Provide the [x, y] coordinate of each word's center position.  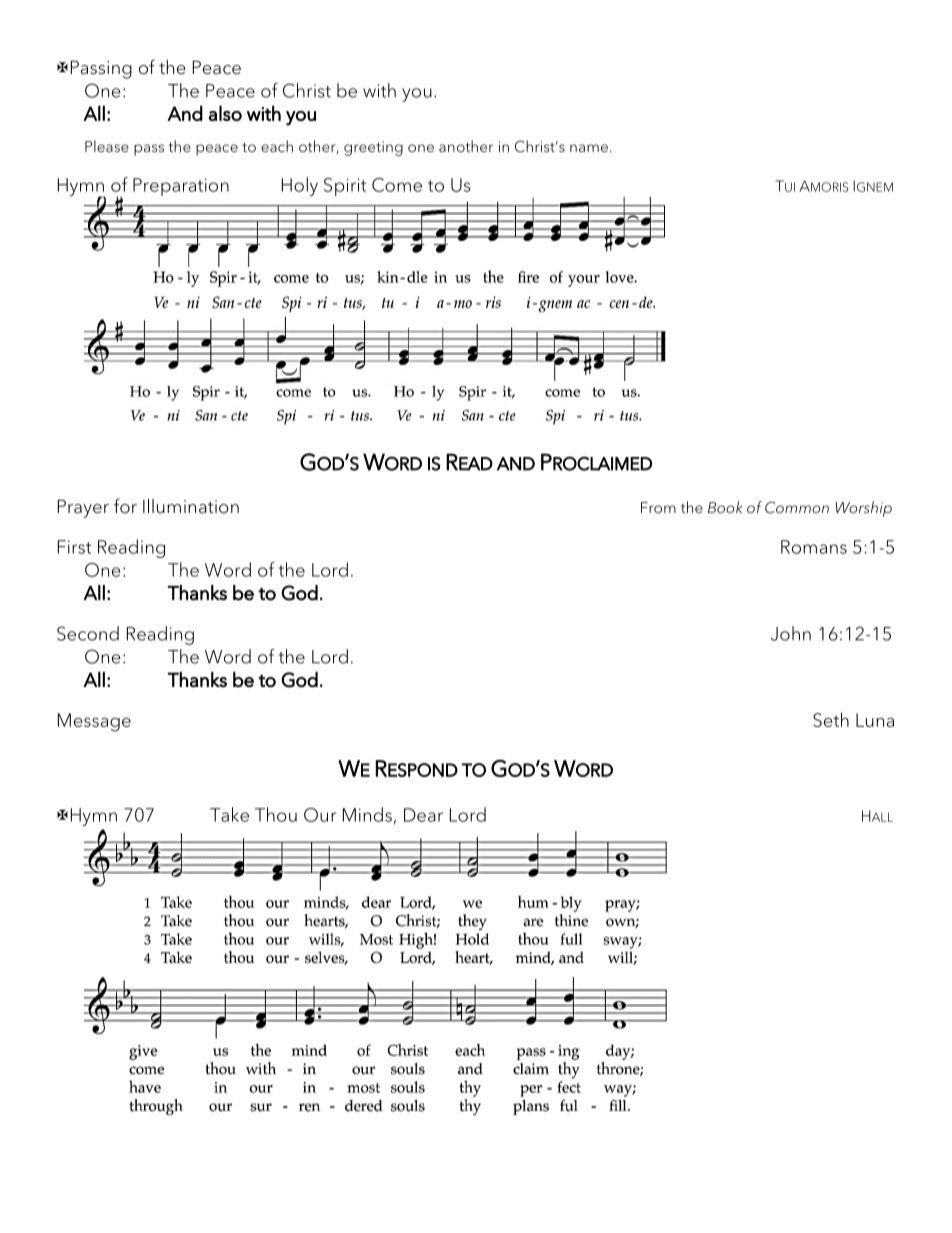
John [791, 633]
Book [725, 507]
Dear [423, 815]
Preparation [181, 187]
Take [229, 814]
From [658, 507]
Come [397, 185]
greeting [373, 148]
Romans [814, 547]
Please [107, 146]
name [589, 148]
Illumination [191, 506]
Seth [831, 719]
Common [797, 507]
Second [88, 633]
